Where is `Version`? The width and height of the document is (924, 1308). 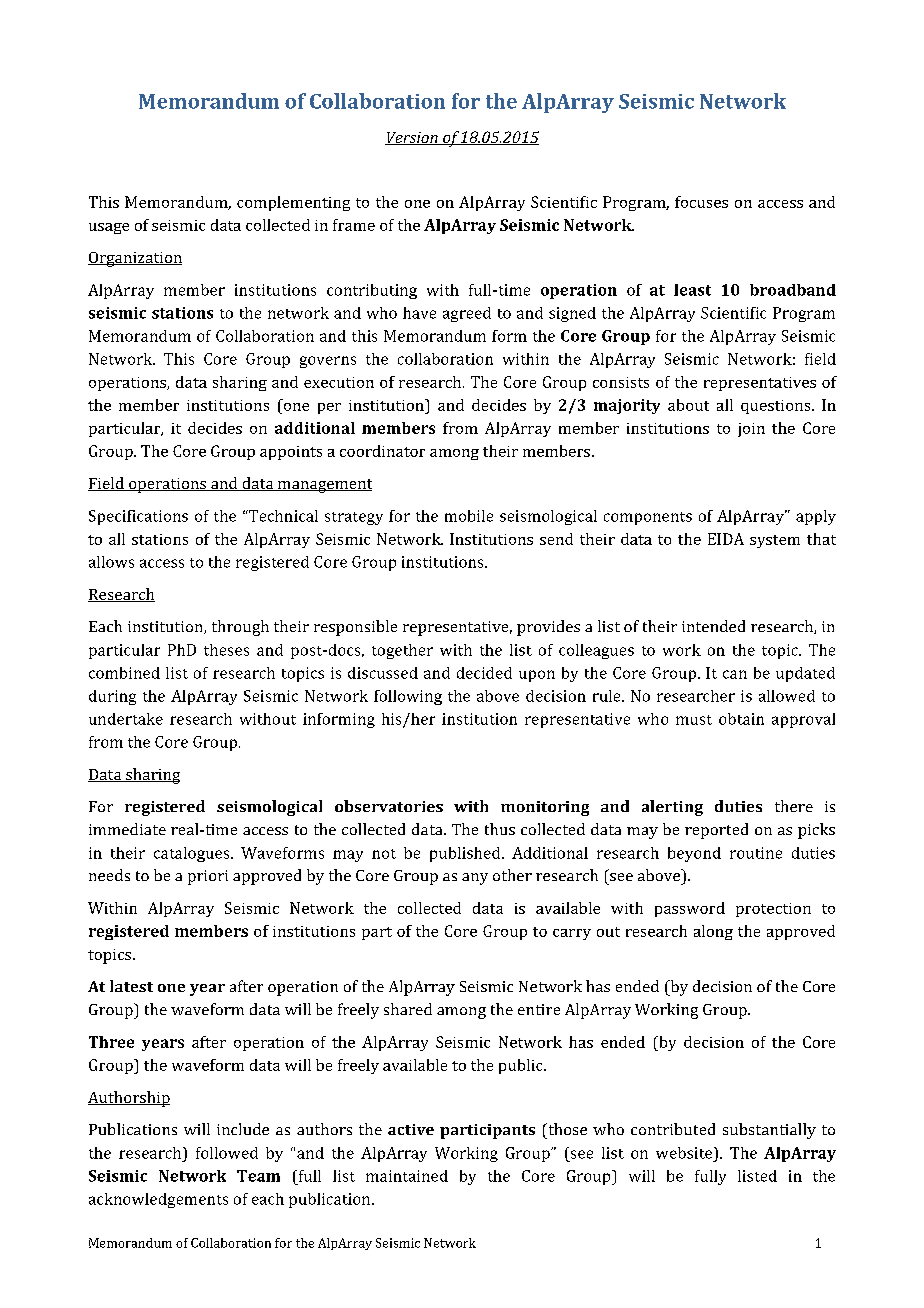 Version is located at coordinates (412, 138).
